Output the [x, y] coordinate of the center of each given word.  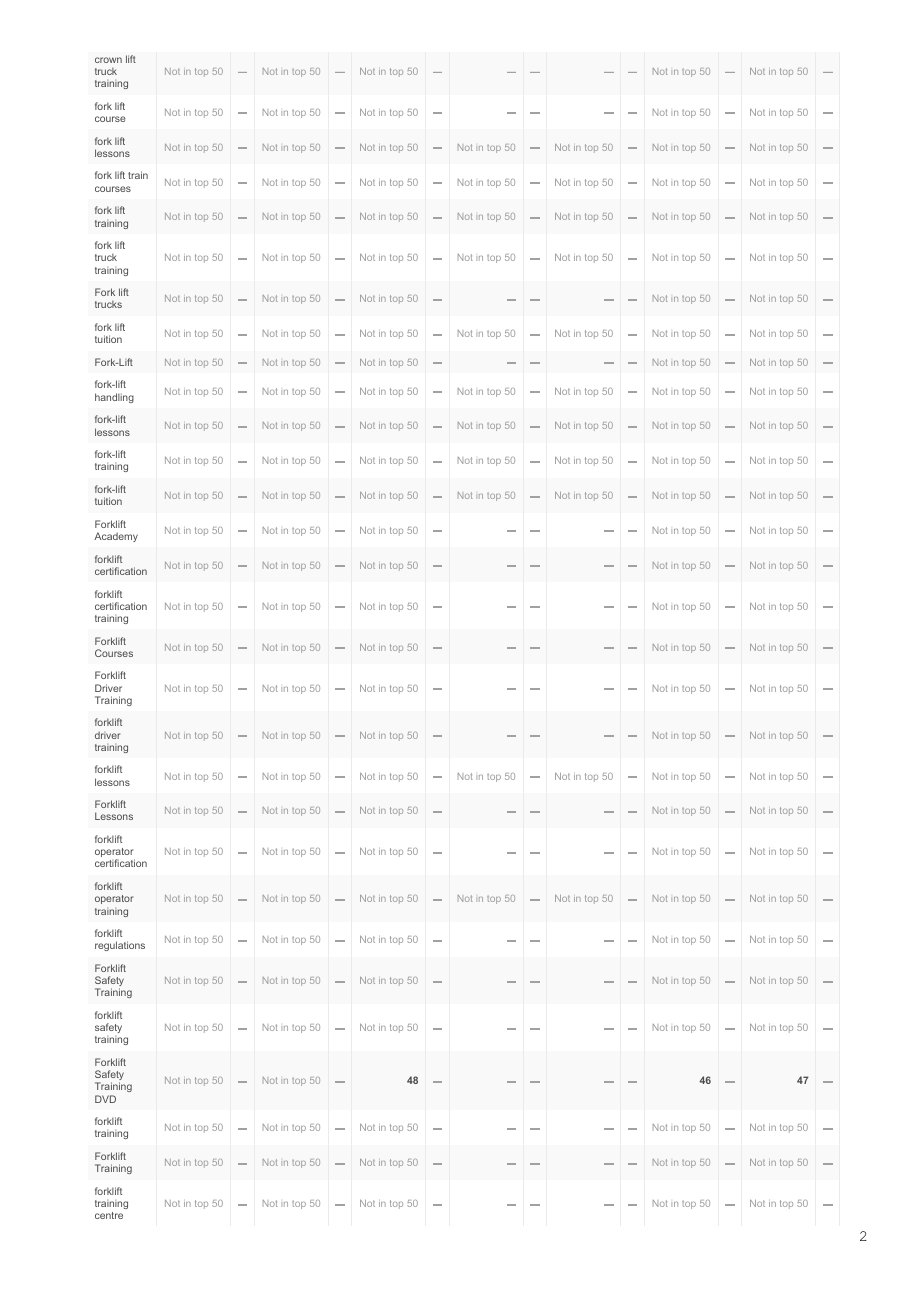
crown [108, 60]
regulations [120, 946]
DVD [105, 1099]
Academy [116, 537]
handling [114, 398]
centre [109, 1215]
